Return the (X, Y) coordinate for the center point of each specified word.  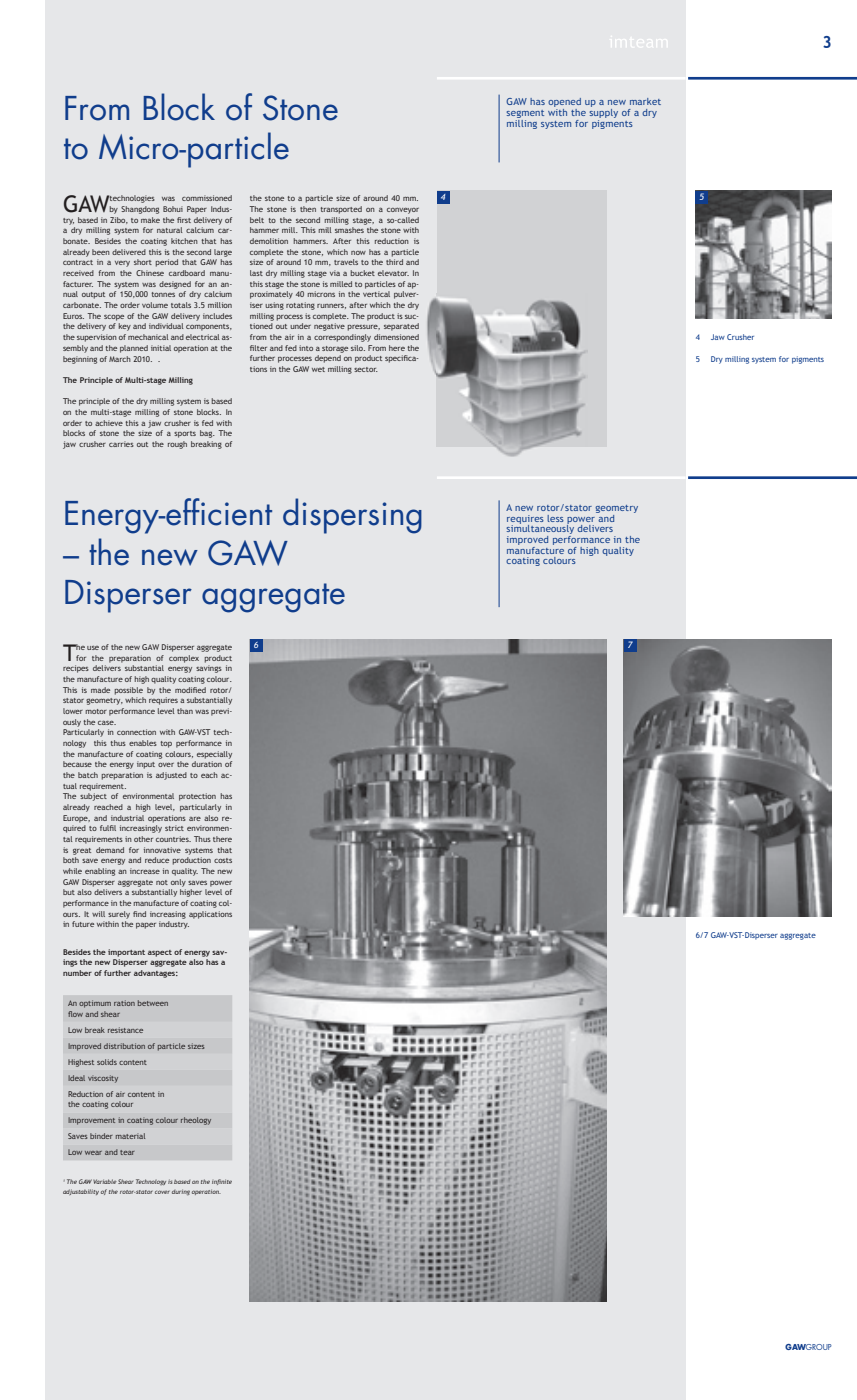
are (195, 819)
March (120, 359)
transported (341, 210)
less (555, 518)
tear (127, 1152)
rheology (196, 1121)
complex (184, 659)
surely (119, 915)
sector (366, 369)
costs (223, 860)
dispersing (352, 516)
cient (240, 514)
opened (564, 104)
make (150, 220)
